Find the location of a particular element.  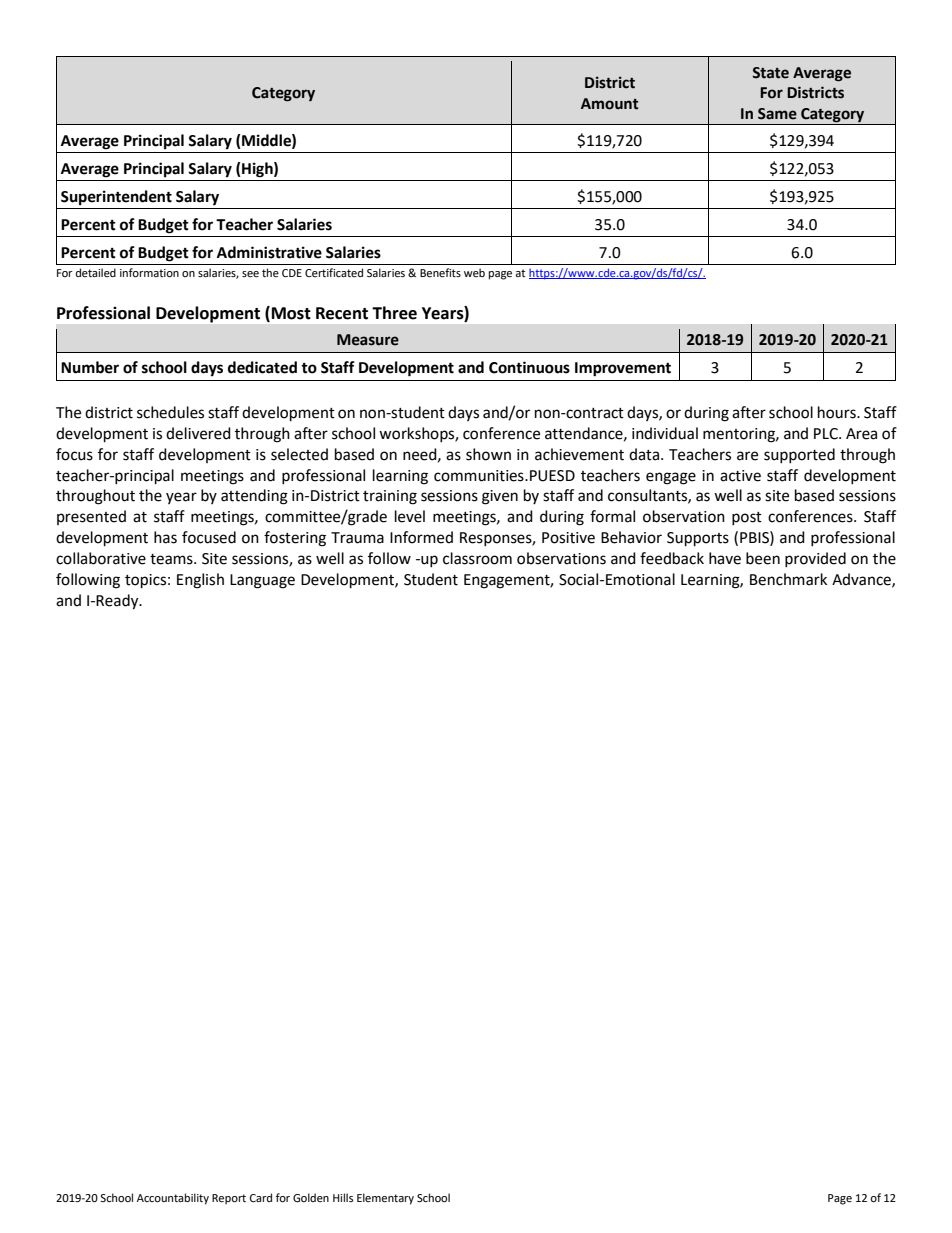

Elementary is located at coordinates (385, 1199).
